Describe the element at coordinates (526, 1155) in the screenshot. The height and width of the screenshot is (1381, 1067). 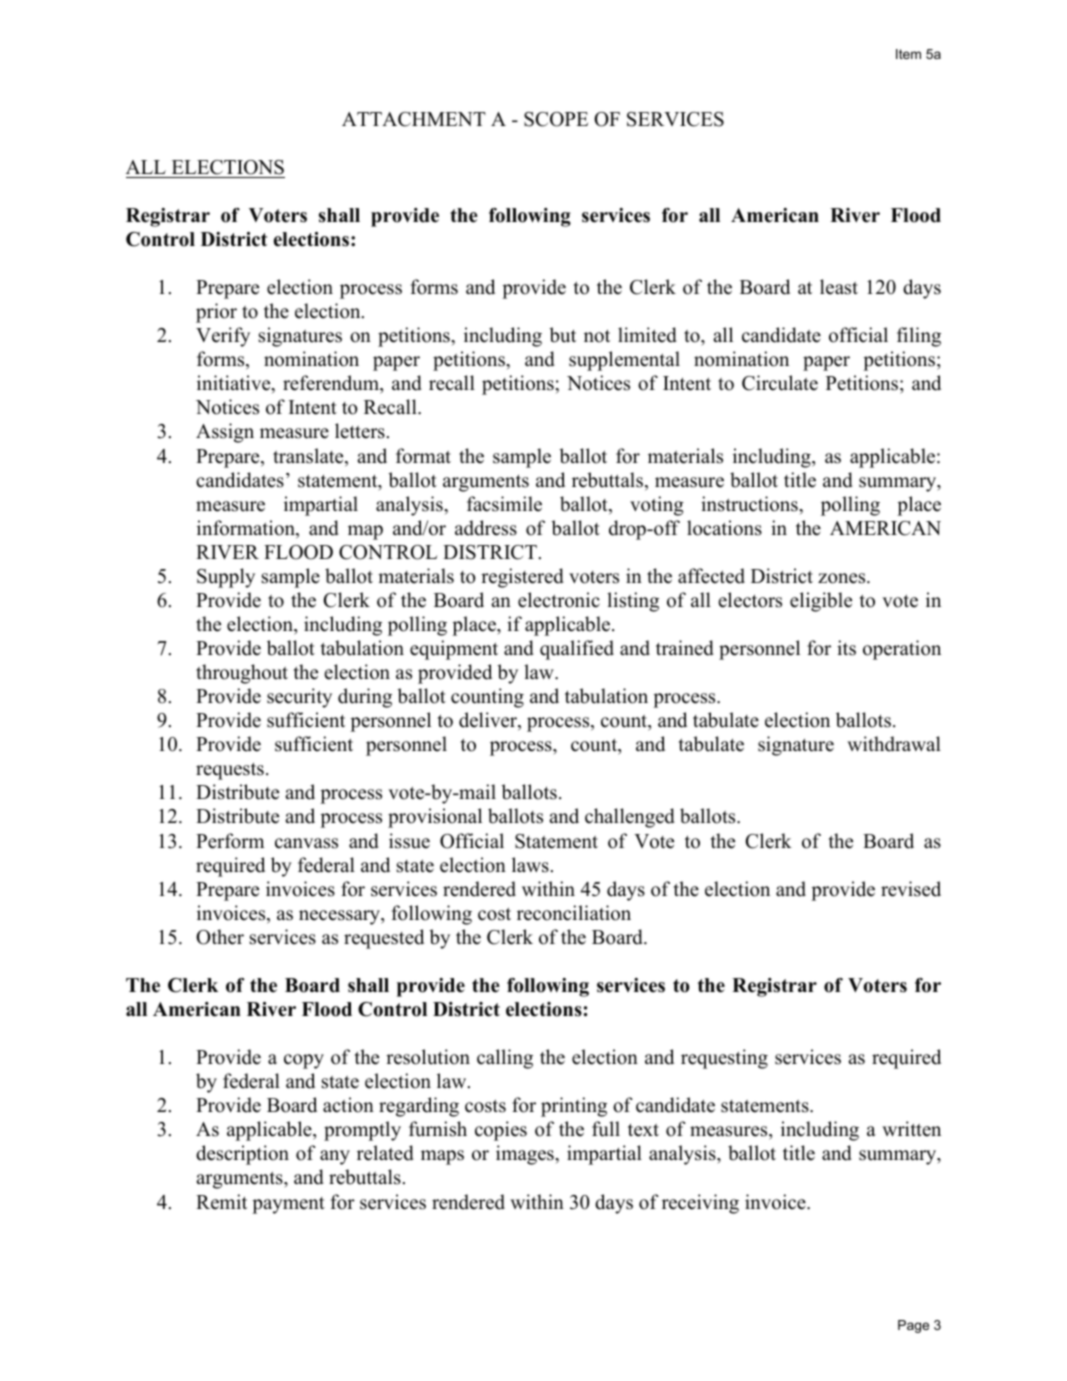
I see `images` at that location.
